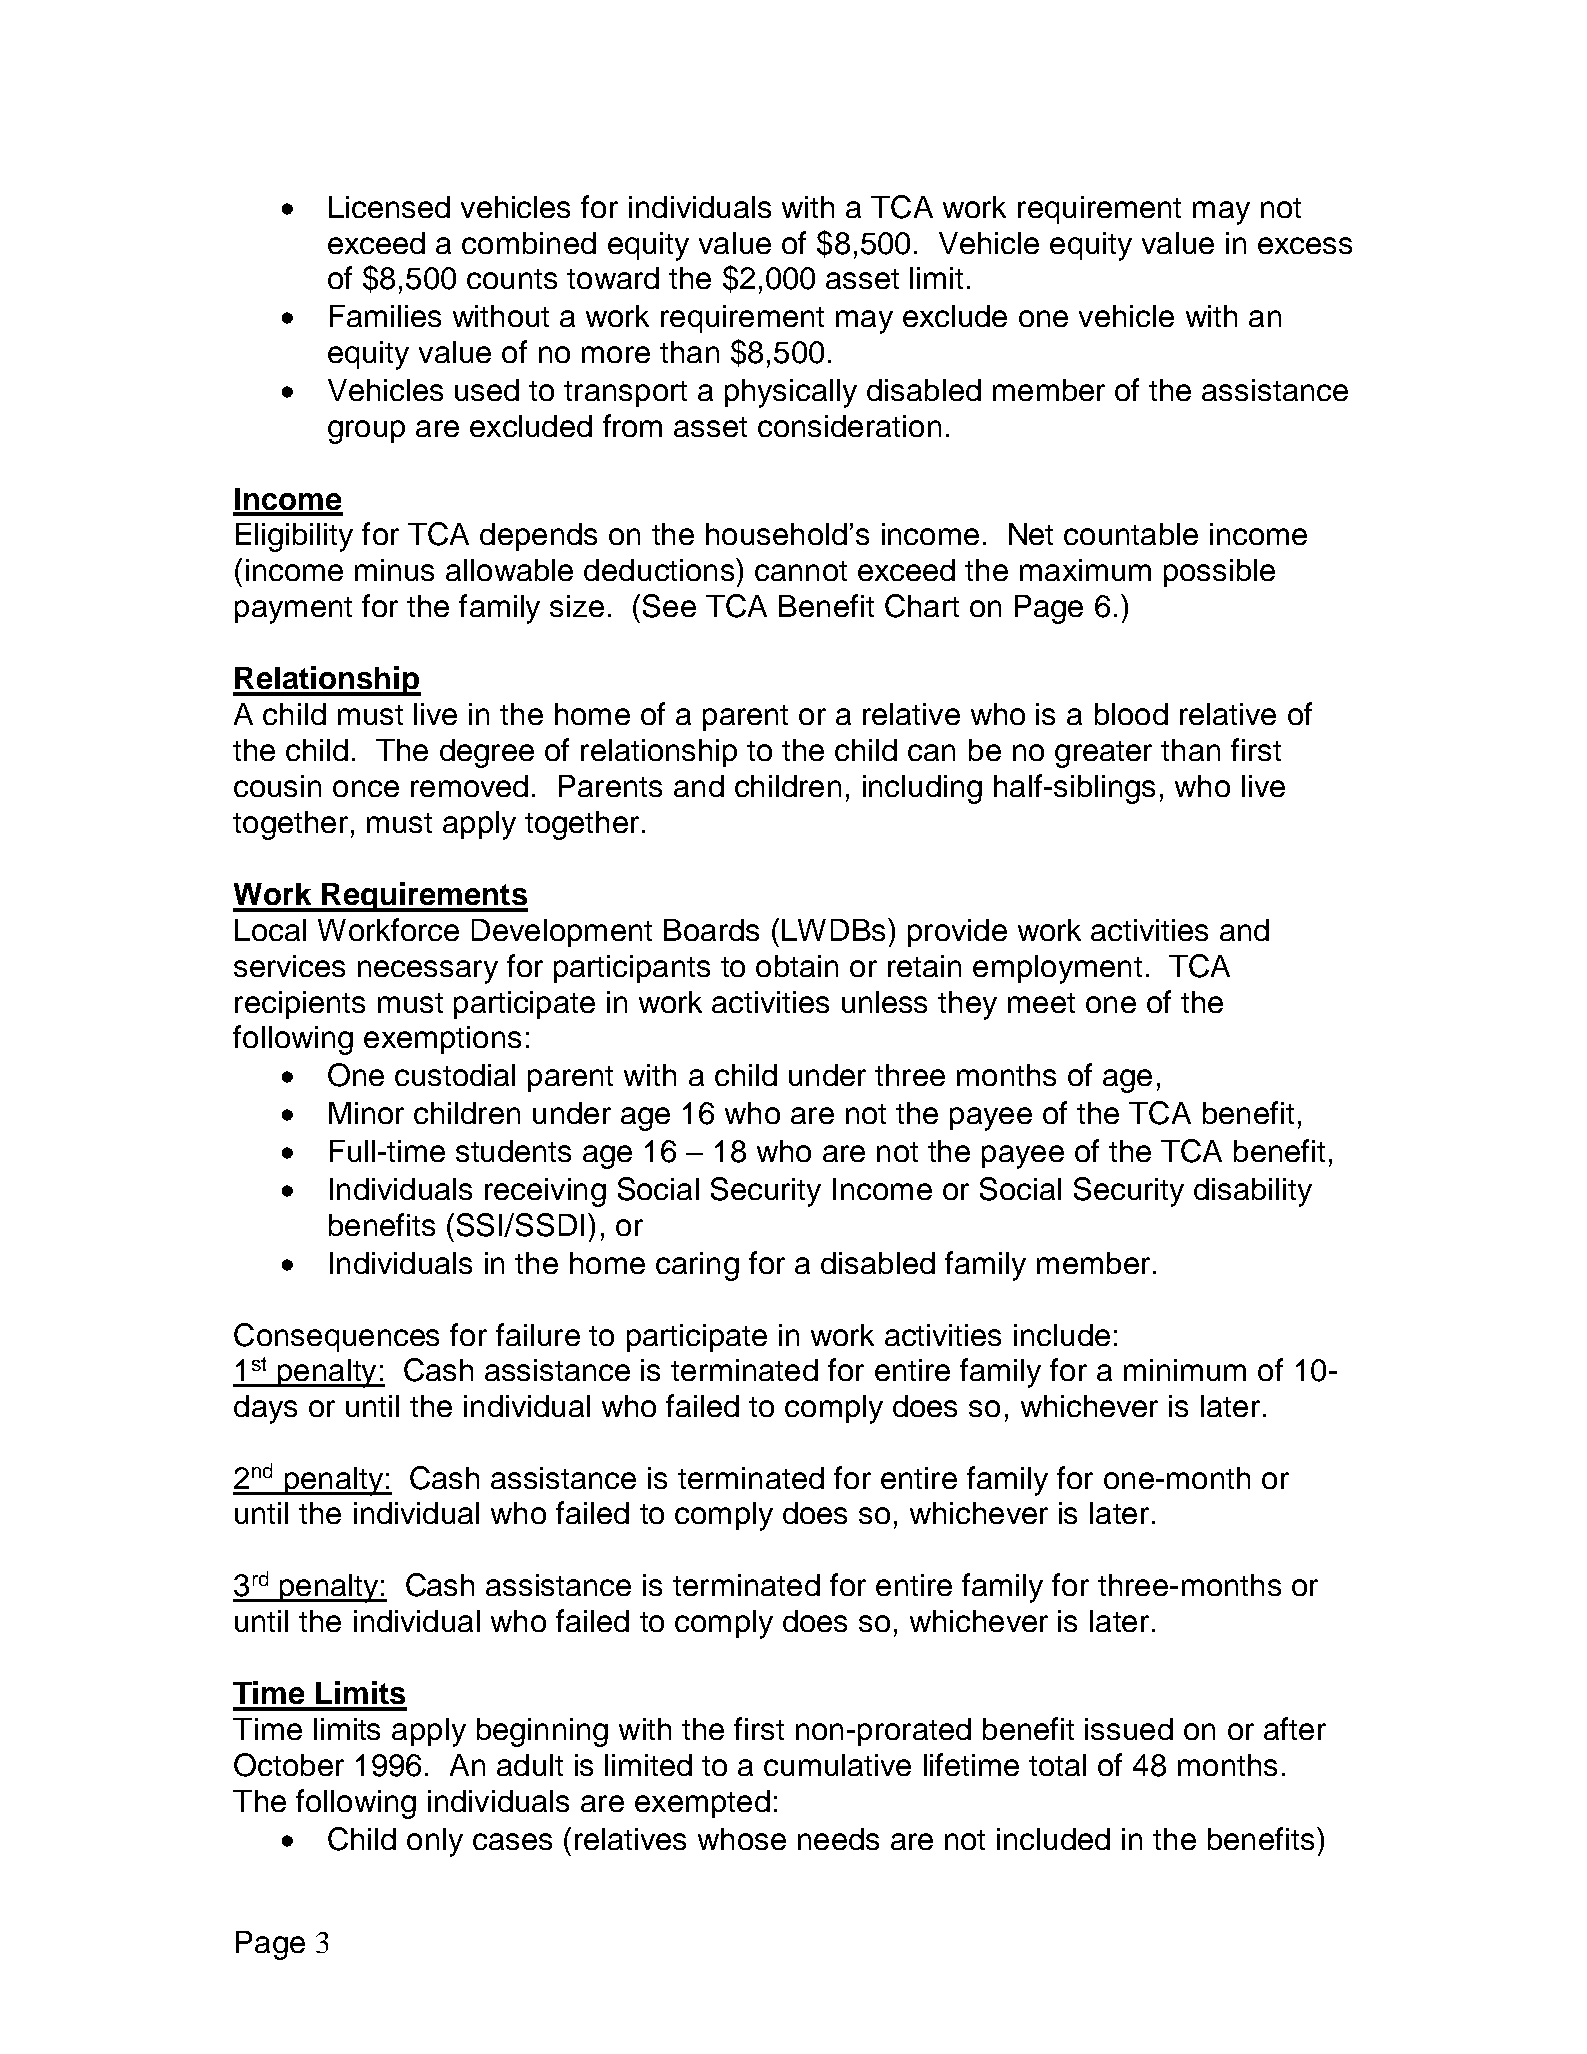 This screenshot has height=2054, width=1587. I want to click on excess, so click(1305, 245).
